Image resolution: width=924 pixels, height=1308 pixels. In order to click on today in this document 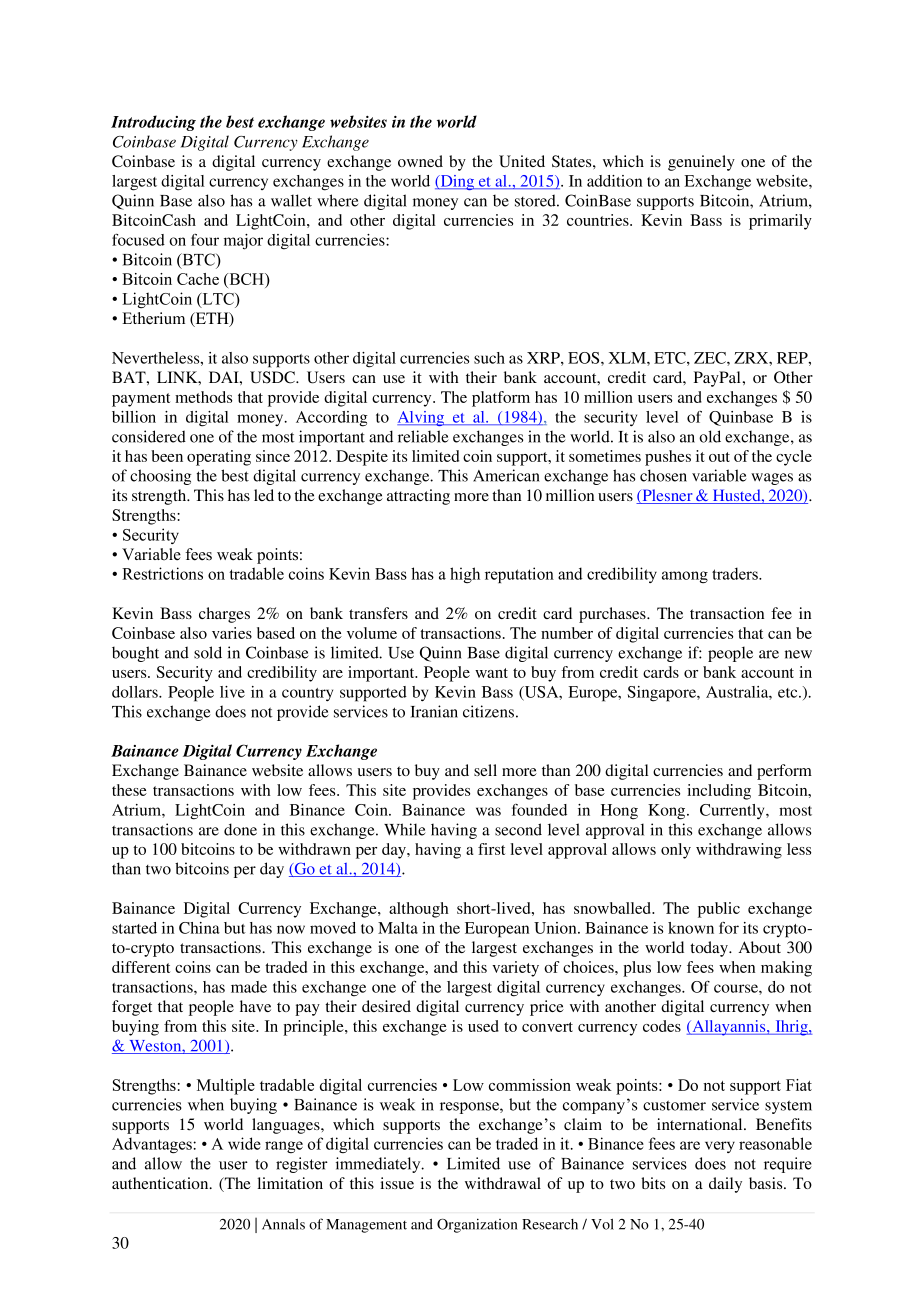, I will do `click(710, 949)`.
